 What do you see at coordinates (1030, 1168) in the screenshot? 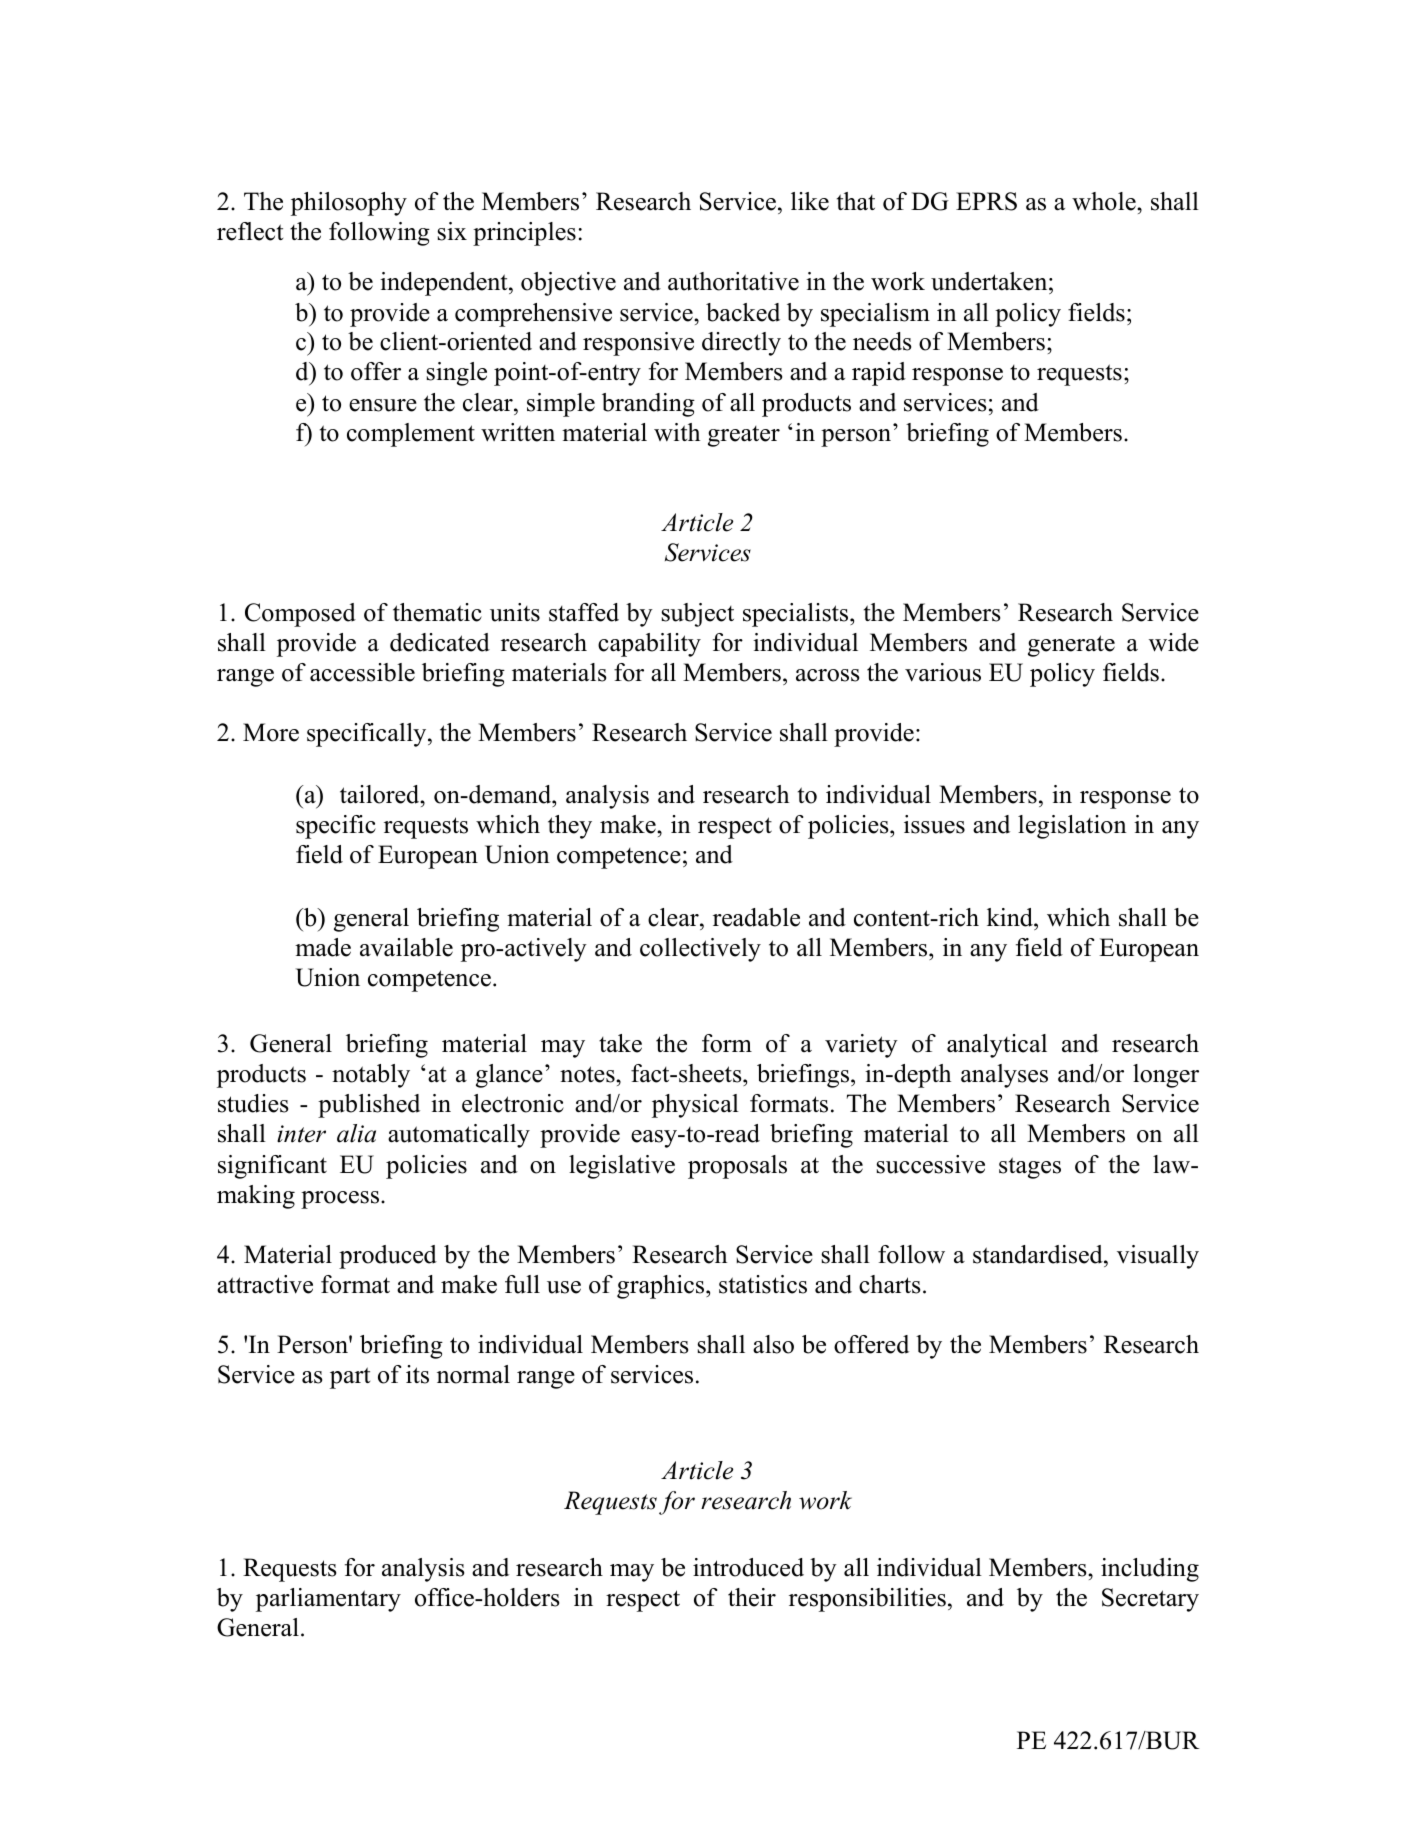
I see `stages` at bounding box center [1030, 1168].
